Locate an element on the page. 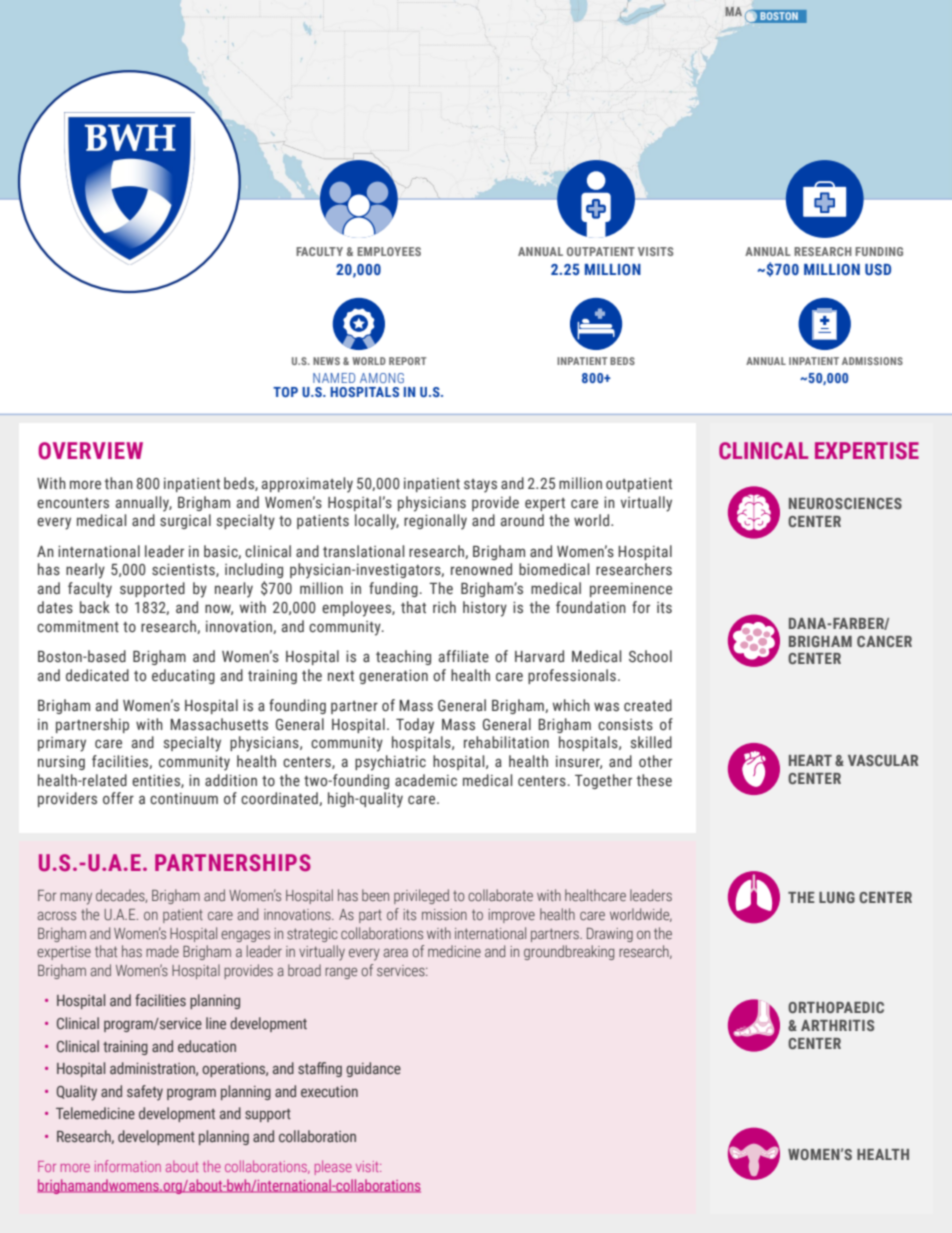 The height and width of the page is (1233, 952). surgical is located at coordinates (185, 521).
